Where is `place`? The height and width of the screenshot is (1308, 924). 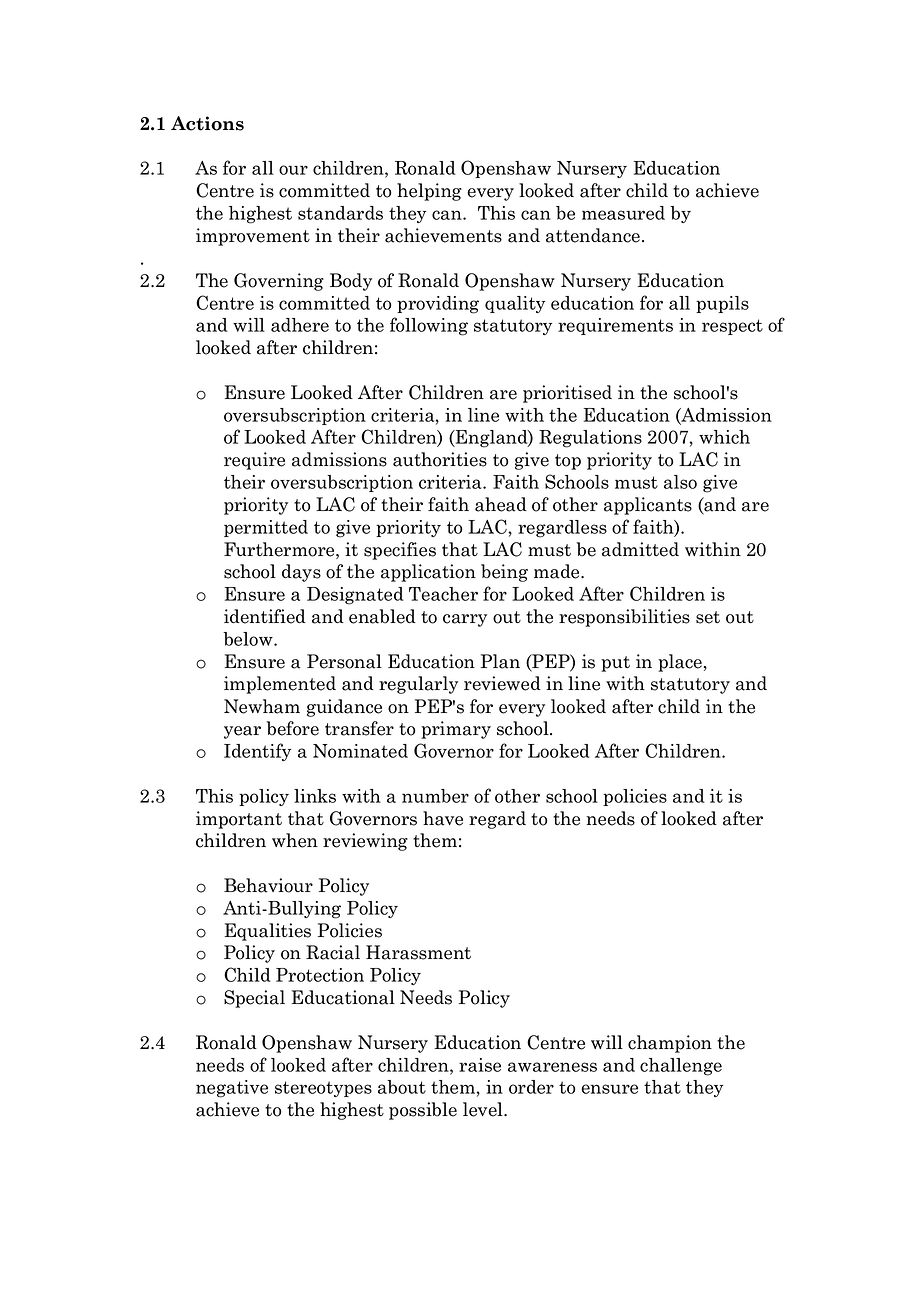
place is located at coordinates (680, 663).
